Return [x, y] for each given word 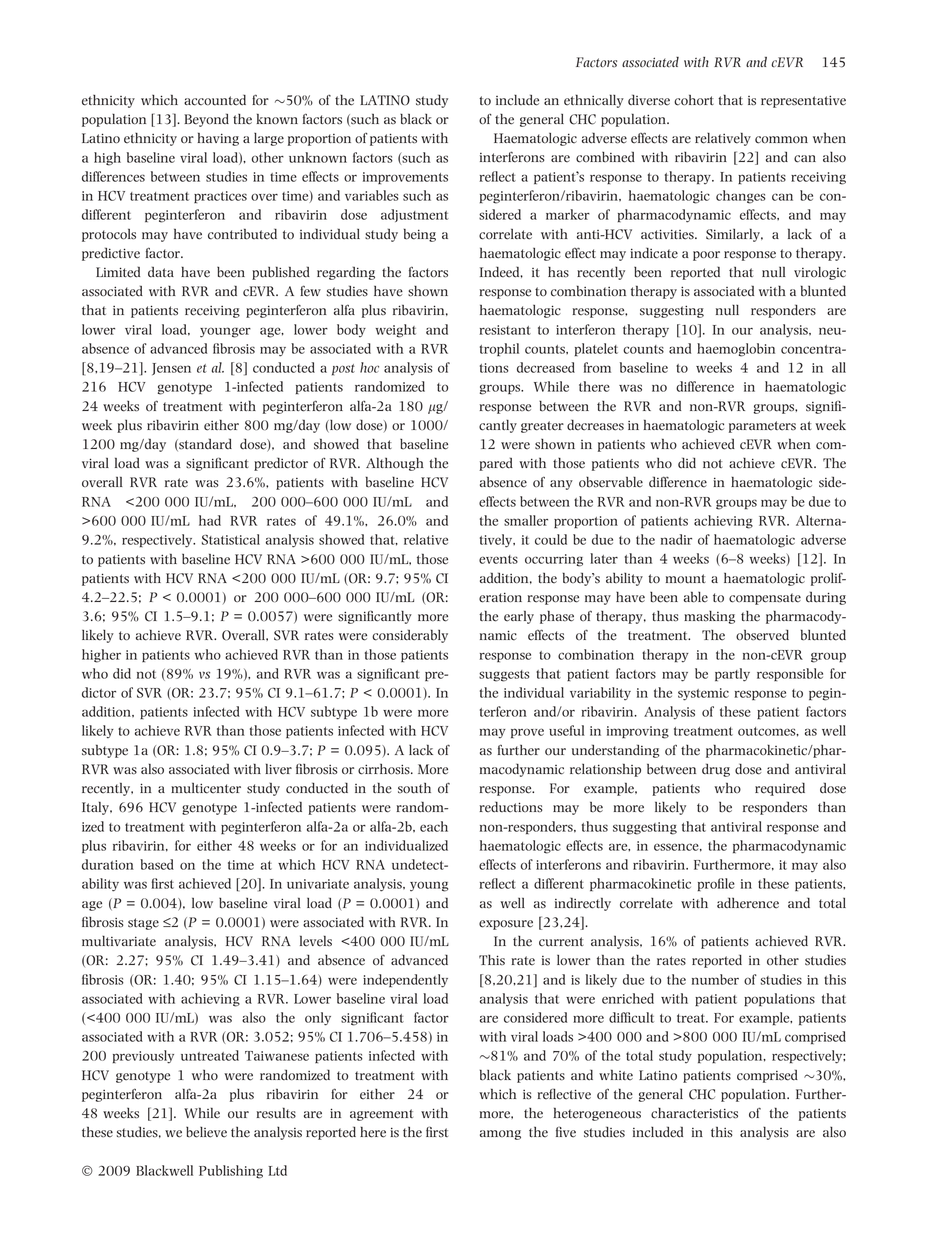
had [210, 520]
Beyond [206, 120]
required [780, 789]
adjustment [415, 215]
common [781, 140]
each [434, 826]
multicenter [206, 788]
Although [395, 464]
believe [206, 1132]
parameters [762, 427]
